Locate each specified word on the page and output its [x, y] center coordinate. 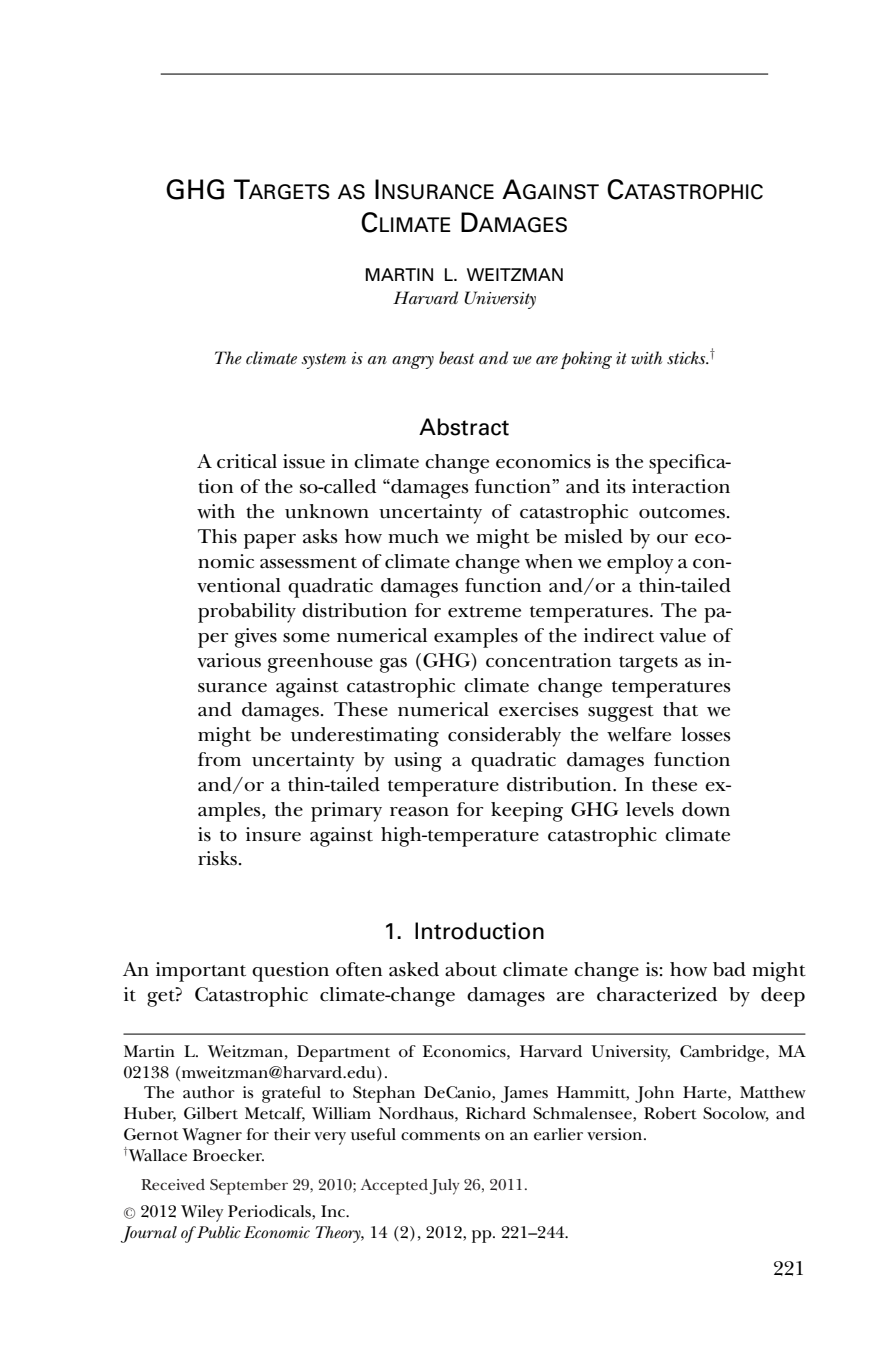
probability [247, 613]
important [201, 972]
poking [586, 360]
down [706, 809]
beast [456, 358]
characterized [657, 994]
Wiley [202, 1213]
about [471, 969]
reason [419, 812]
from [219, 759]
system [323, 361]
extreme [484, 612]
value [683, 635]
